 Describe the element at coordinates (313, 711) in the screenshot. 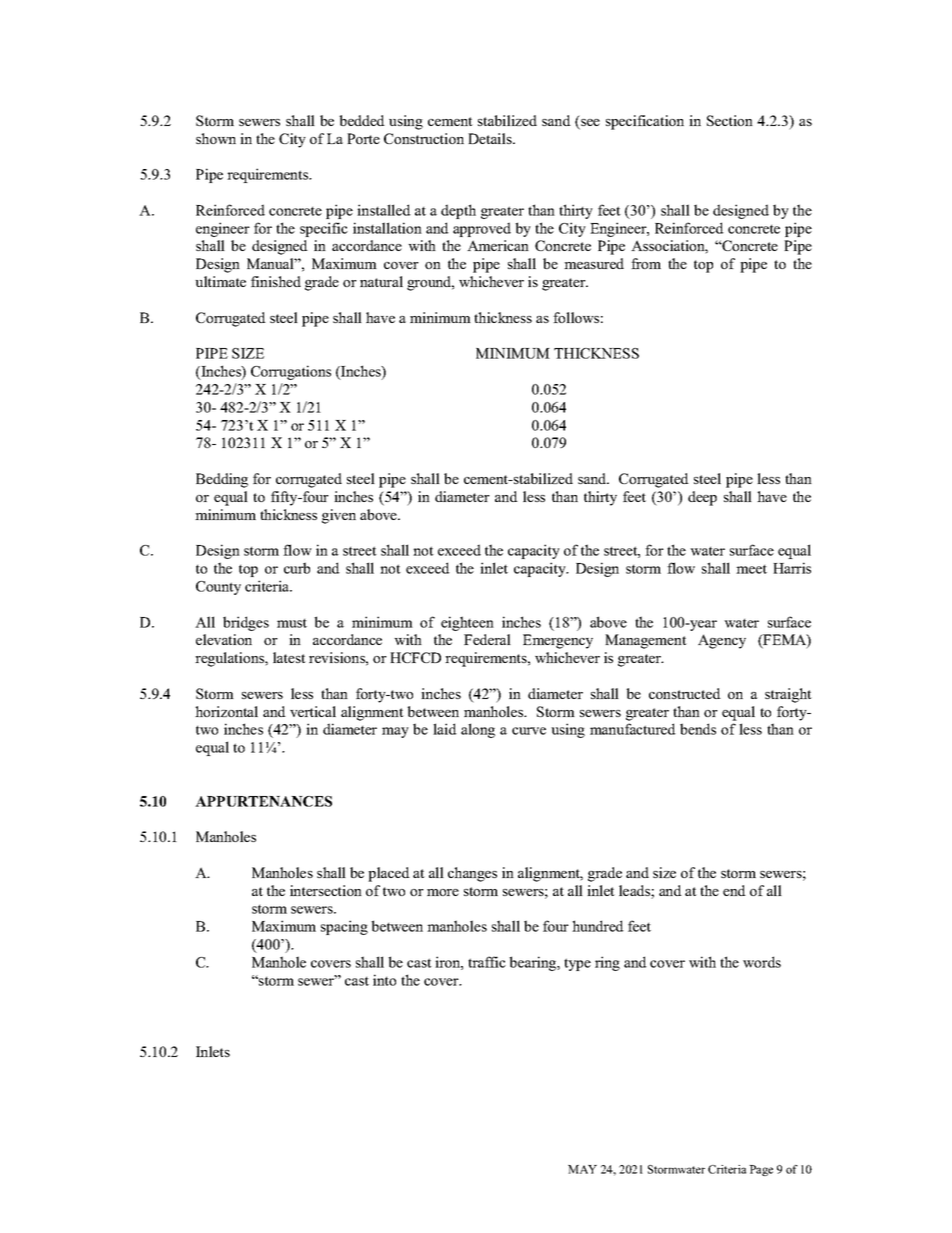

I see `vertical` at that location.
